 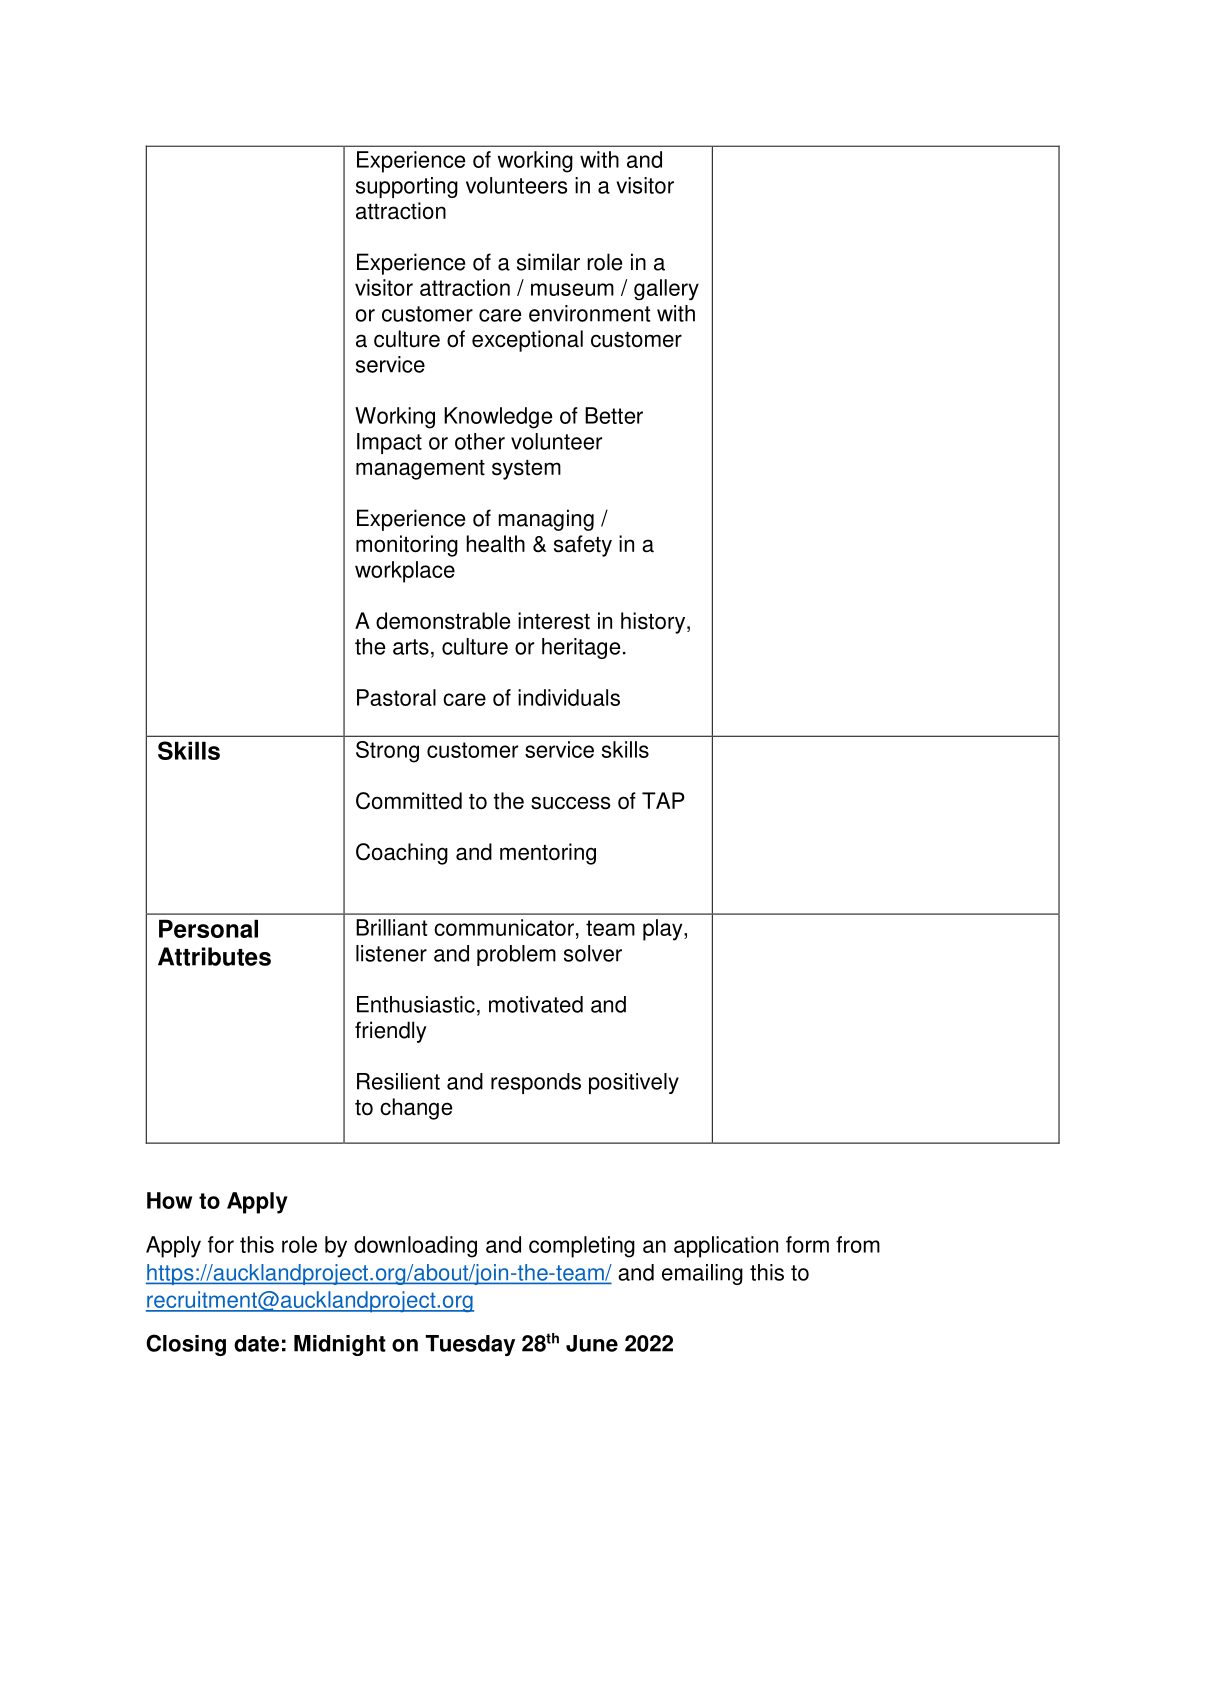 I want to click on gallery, so click(x=666, y=289).
